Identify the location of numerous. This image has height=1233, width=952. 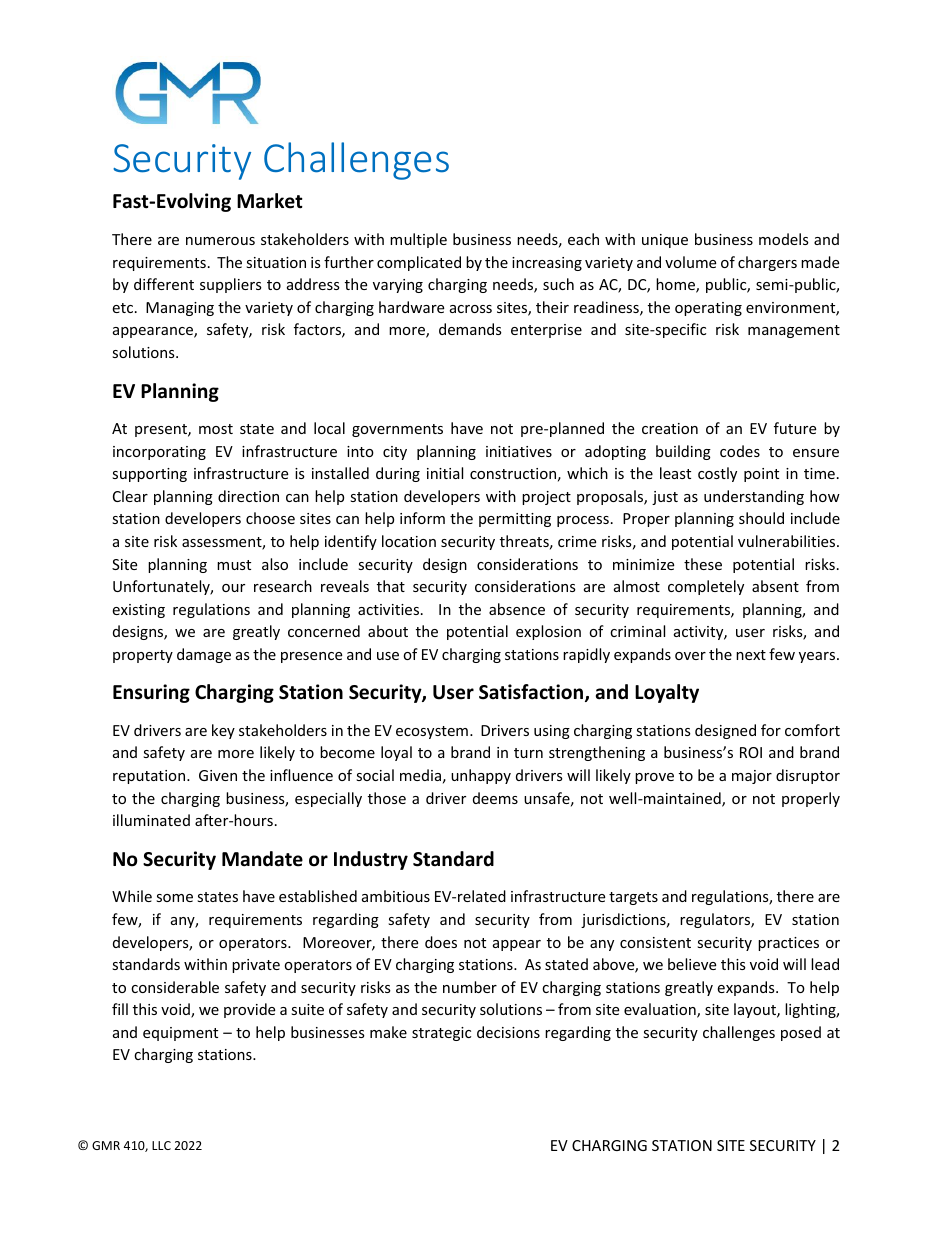
(220, 241).
